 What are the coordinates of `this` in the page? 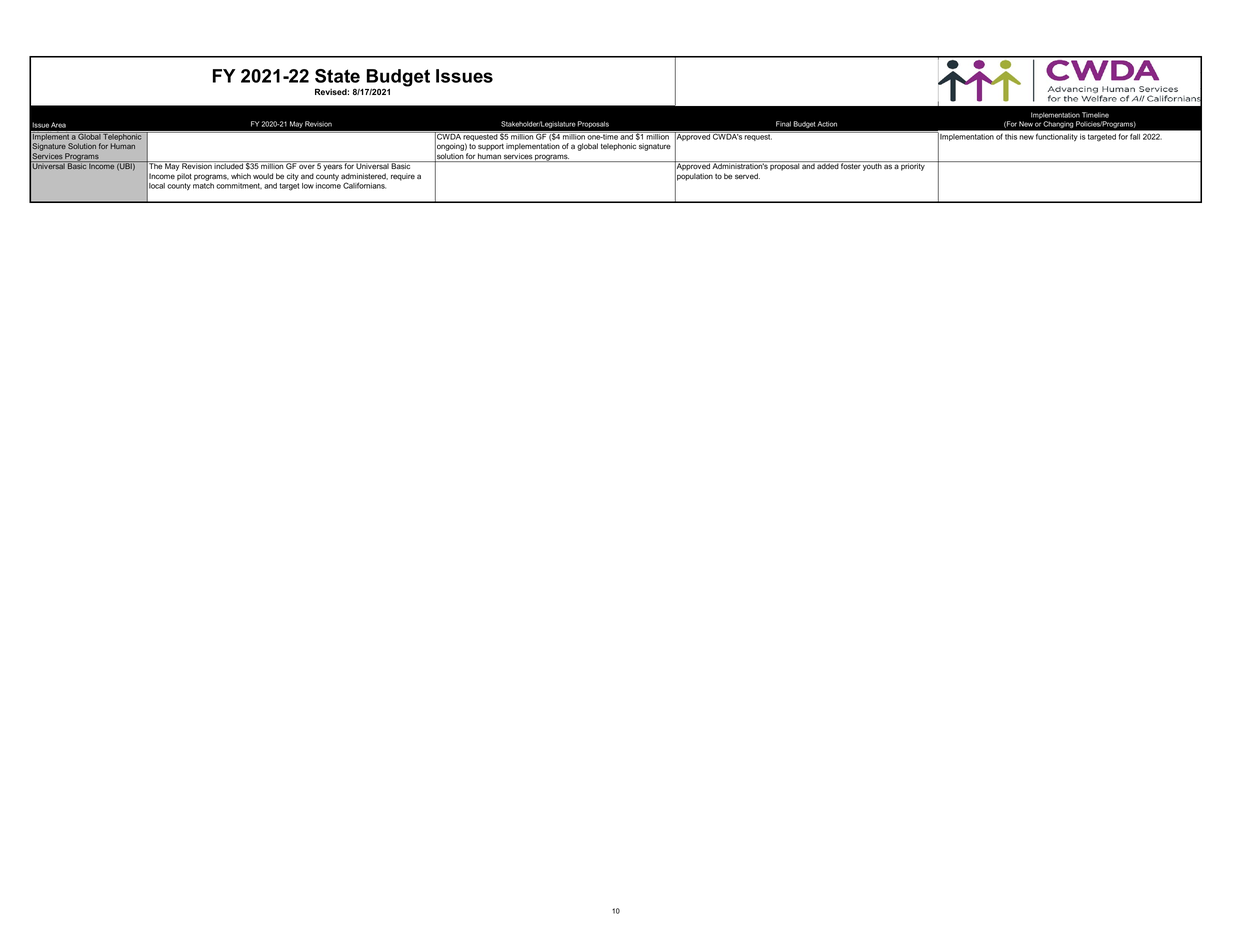 It's located at (1011, 137).
